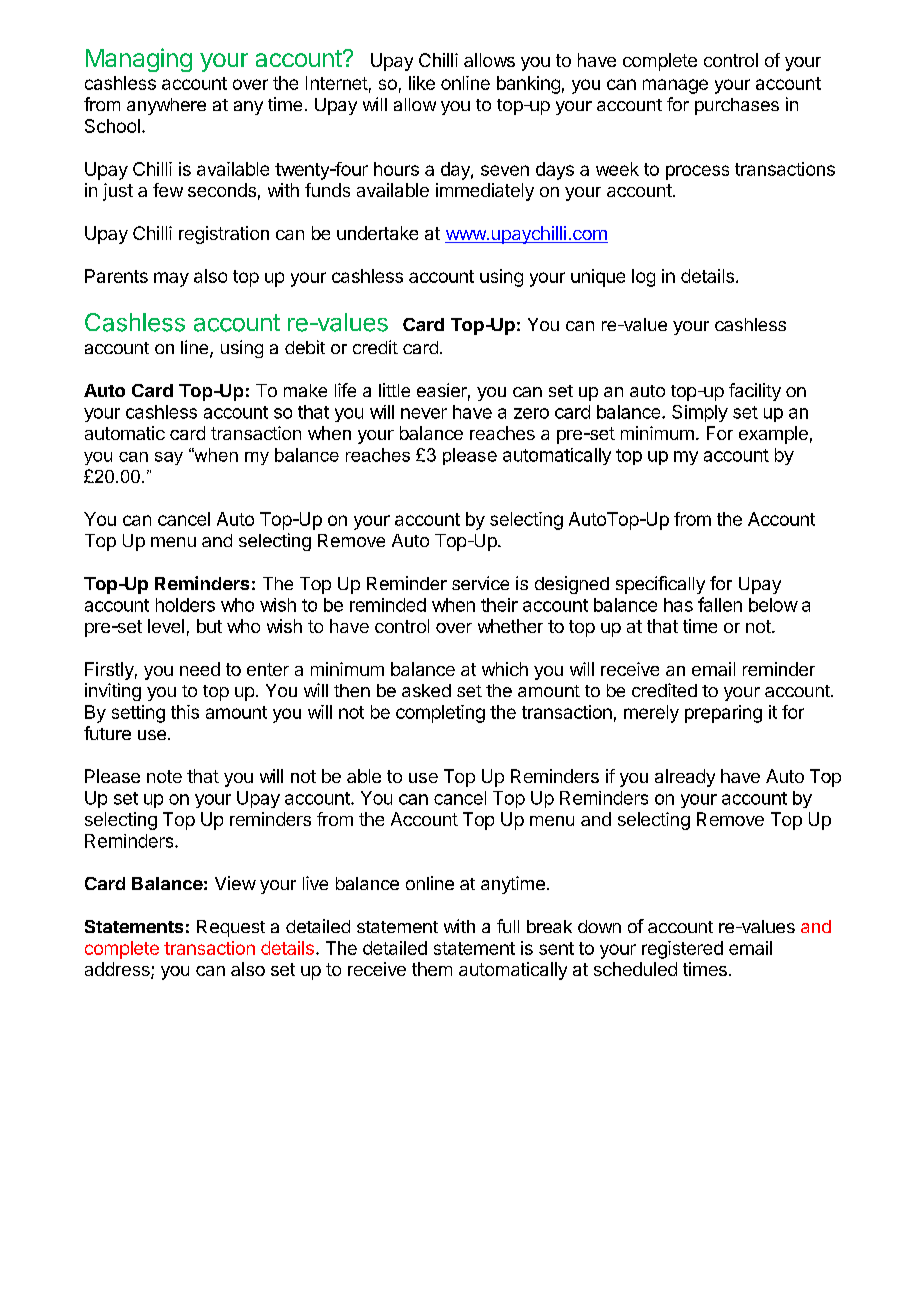  I want to click on like, so click(422, 83).
